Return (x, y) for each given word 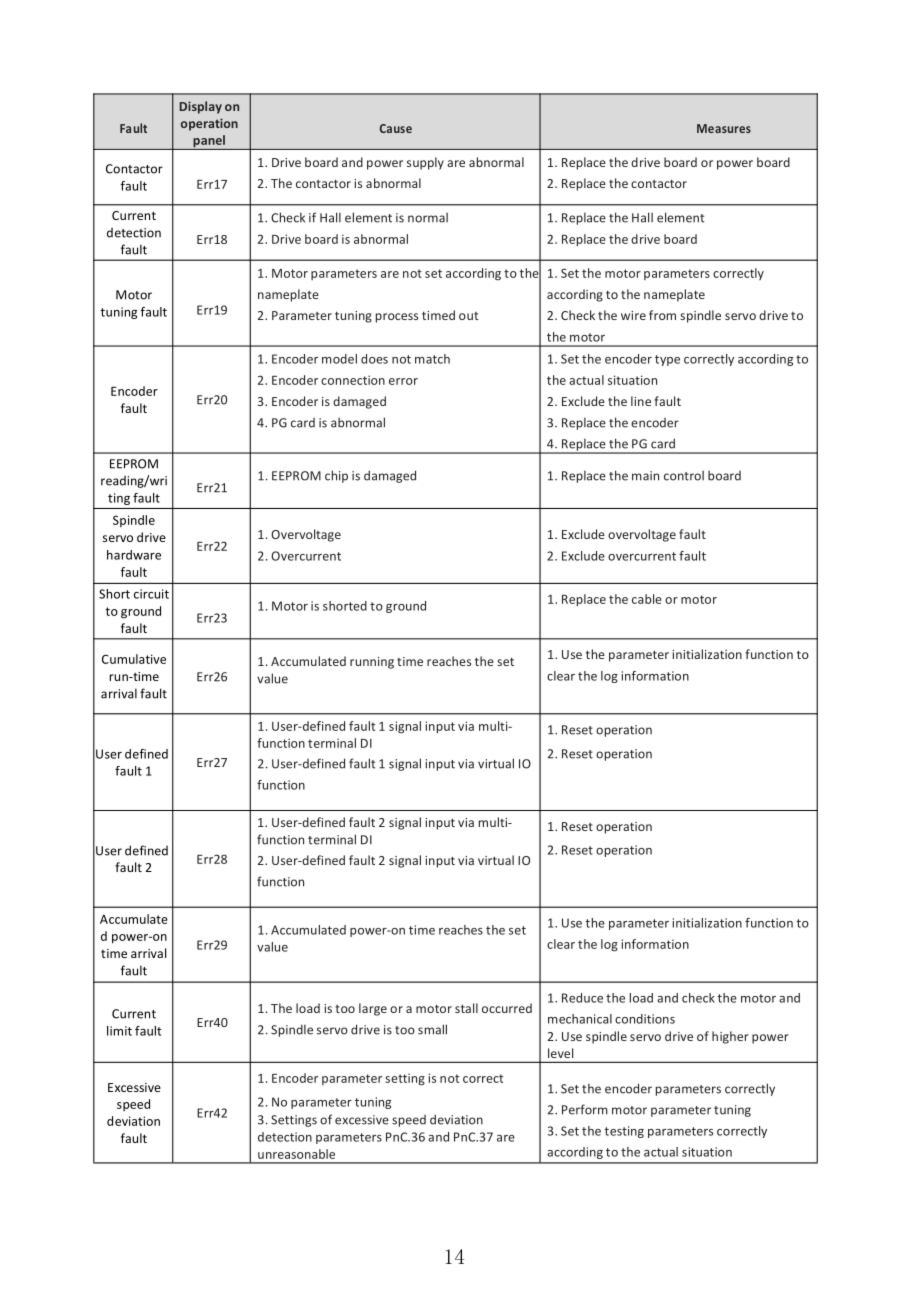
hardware (134, 555)
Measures (724, 128)
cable (647, 599)
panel (209, 142)
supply (425, 163)
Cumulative (134, 659)
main (645, 476)
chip (336, 476)
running (372, 663)
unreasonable (296, 1154)
